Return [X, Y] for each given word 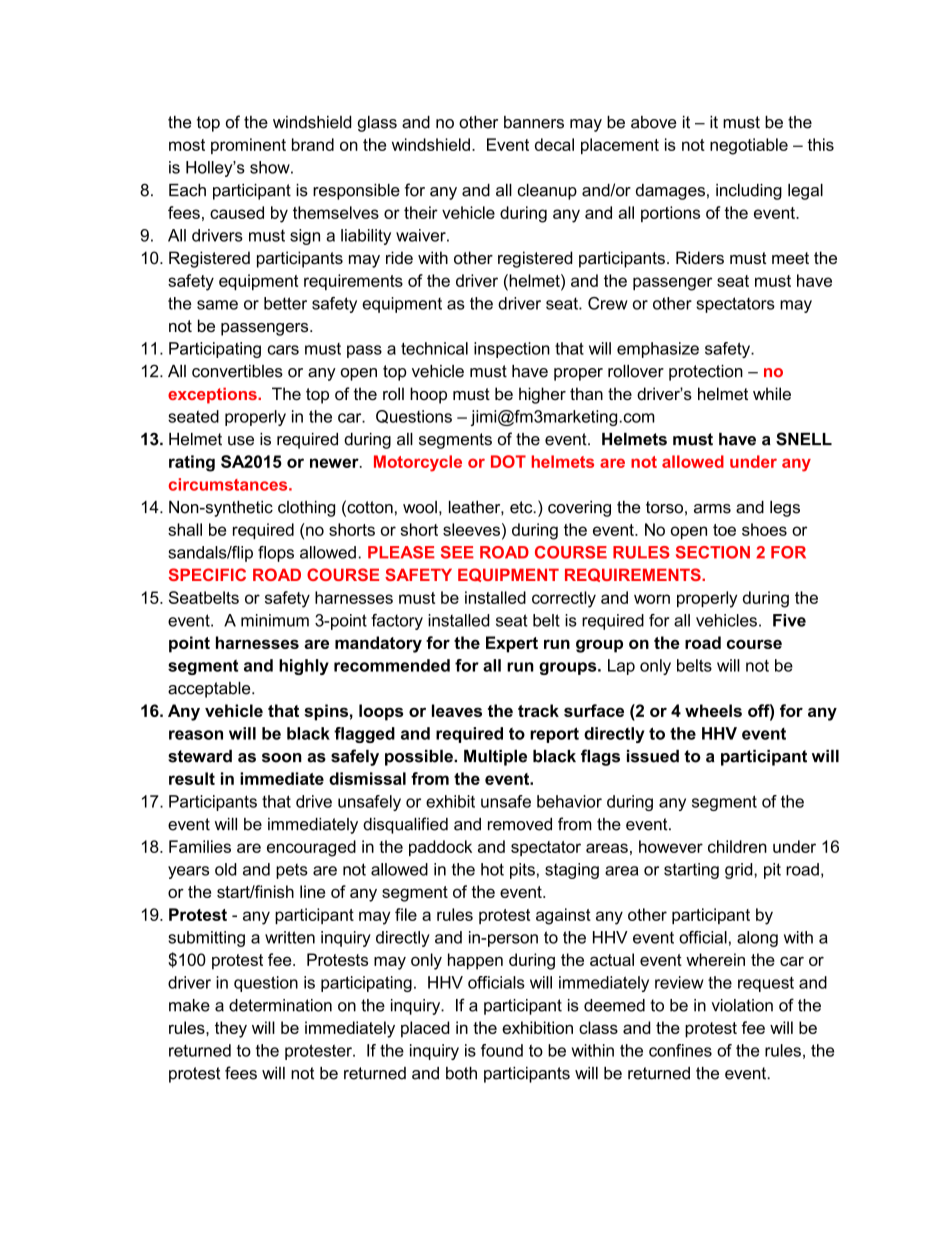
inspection [512, 350]
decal [554, 144]
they [231, 1029]
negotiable [749, 146]
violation [742, 1005]
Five [789, 620]
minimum [275, 620]
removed [520, 824]
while [772, 393]
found [502, 1050]
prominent [248, 146]
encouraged [311, 848]
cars [283, 350]
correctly [564, 599]
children [737, 846]
